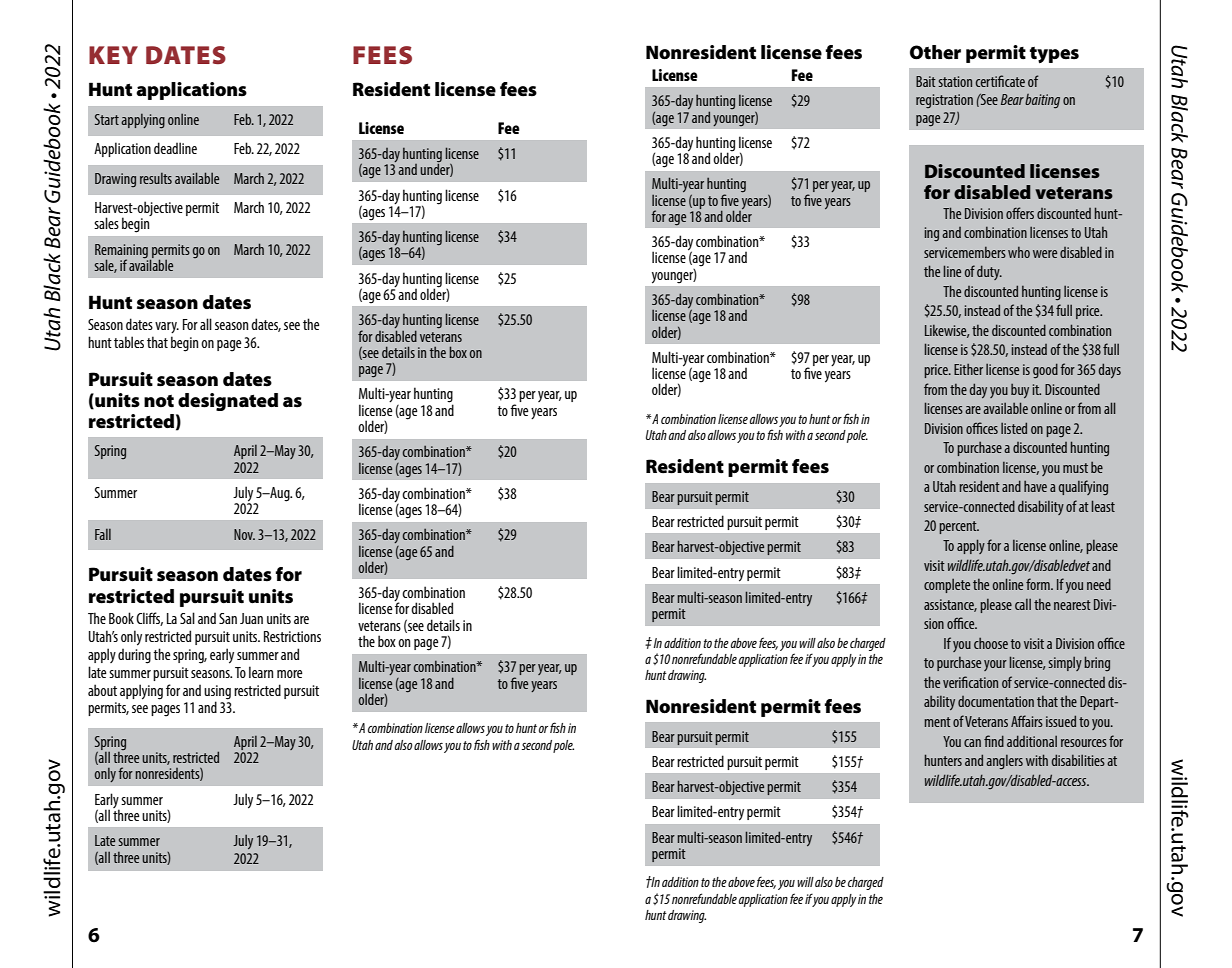  What do you see at coordinates (244, 534) in the screenshot?
I see `Nov` at bounding box center [244, 534].
